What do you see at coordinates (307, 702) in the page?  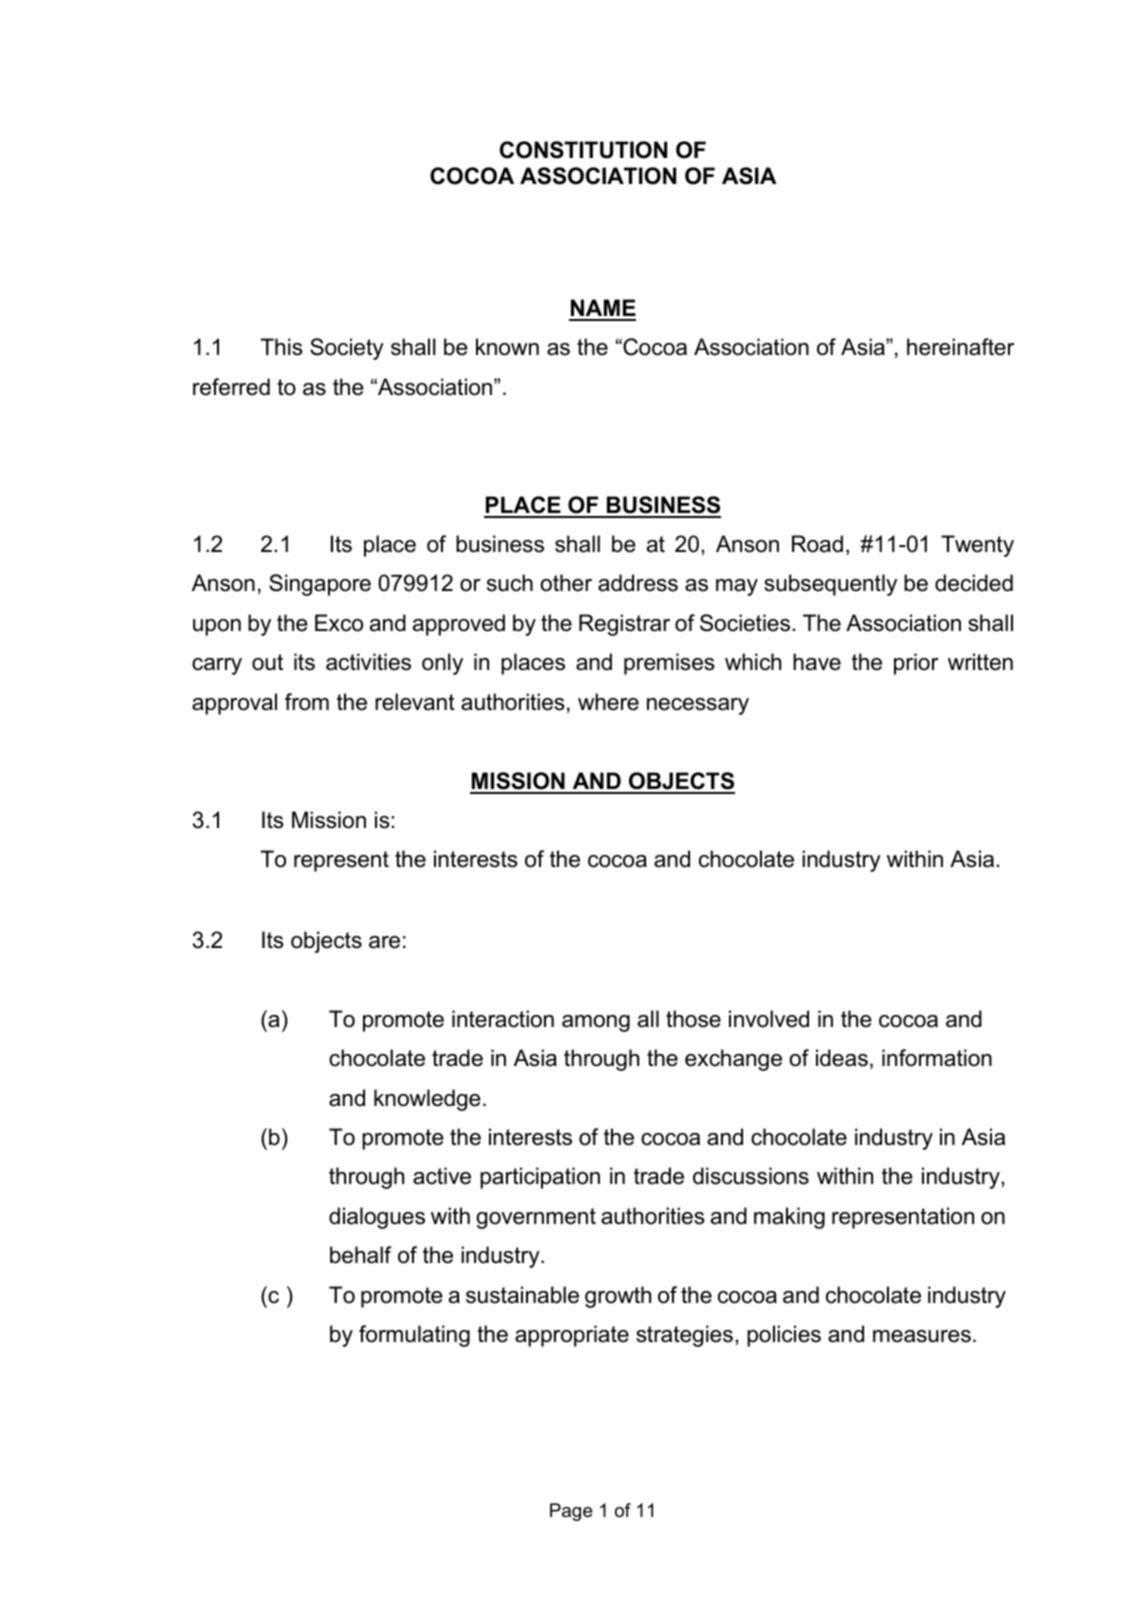 I see `from` at bounding box center [307, 702].
